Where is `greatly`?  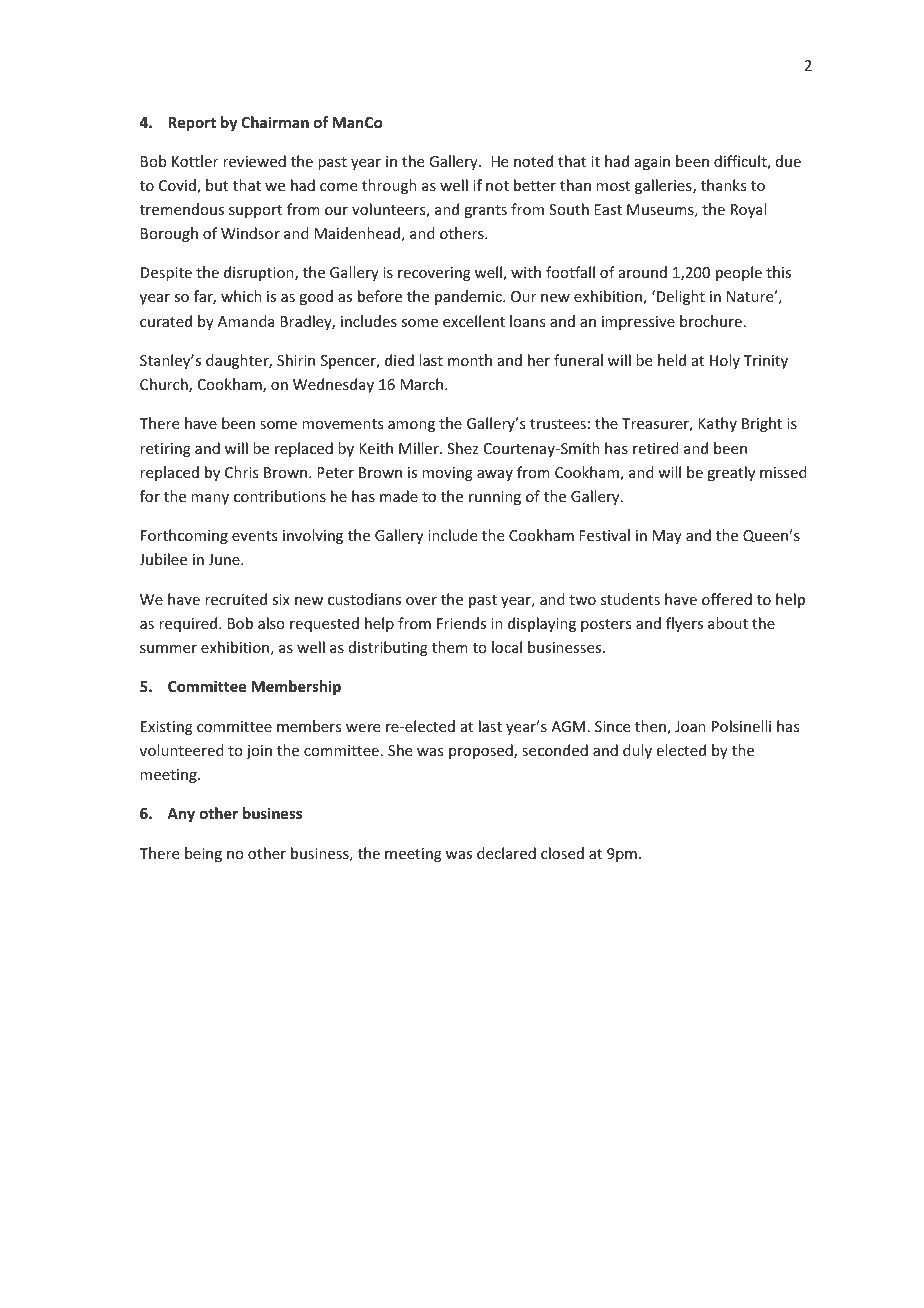
greatly is located at coordinates (731, 473).
